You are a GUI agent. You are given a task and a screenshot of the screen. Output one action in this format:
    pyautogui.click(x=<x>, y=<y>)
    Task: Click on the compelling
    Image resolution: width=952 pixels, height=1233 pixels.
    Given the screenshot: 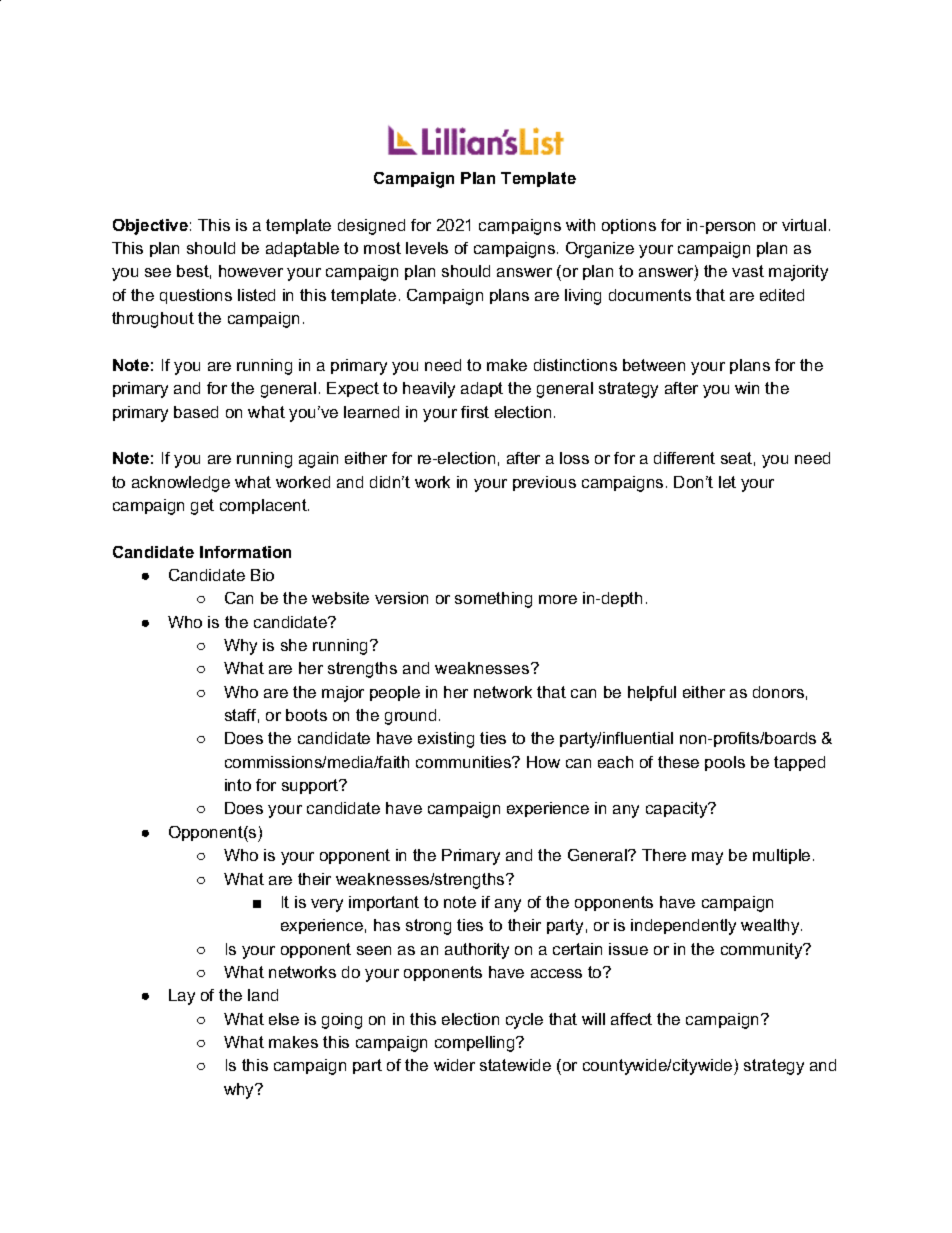 What is the action you would take?
    pyautogui.click(x=476, y=1044)
